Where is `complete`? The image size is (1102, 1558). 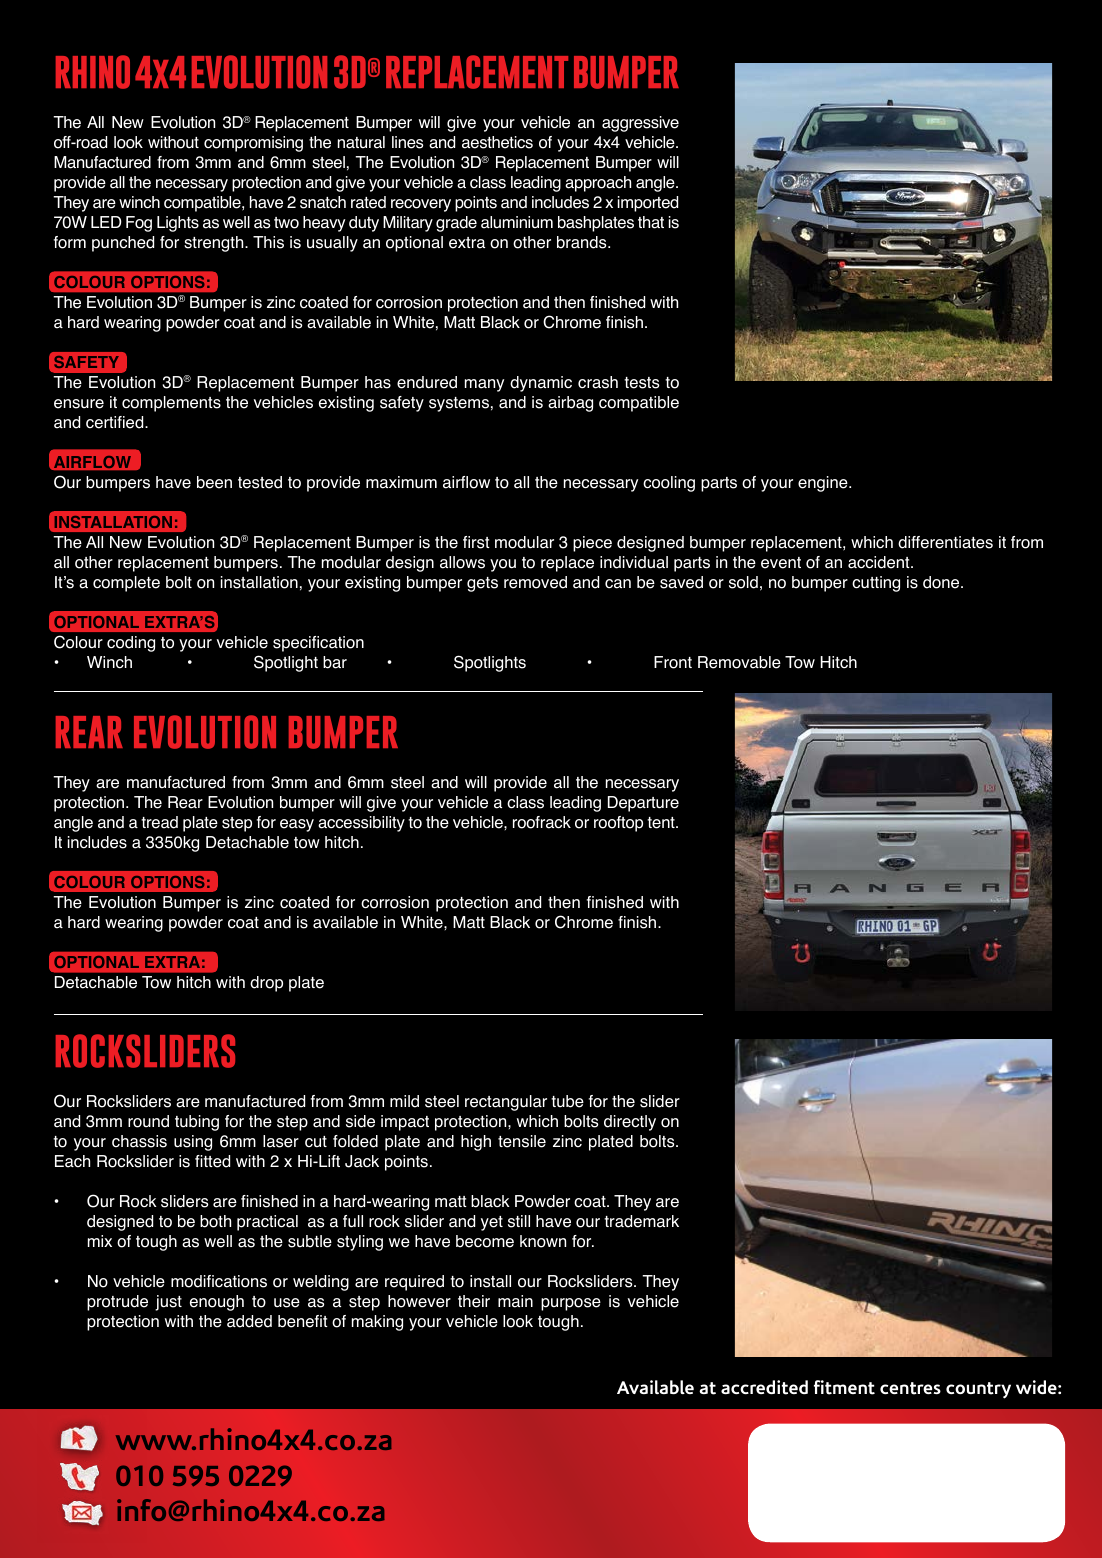
complete is located at coordinates (126, 584).
